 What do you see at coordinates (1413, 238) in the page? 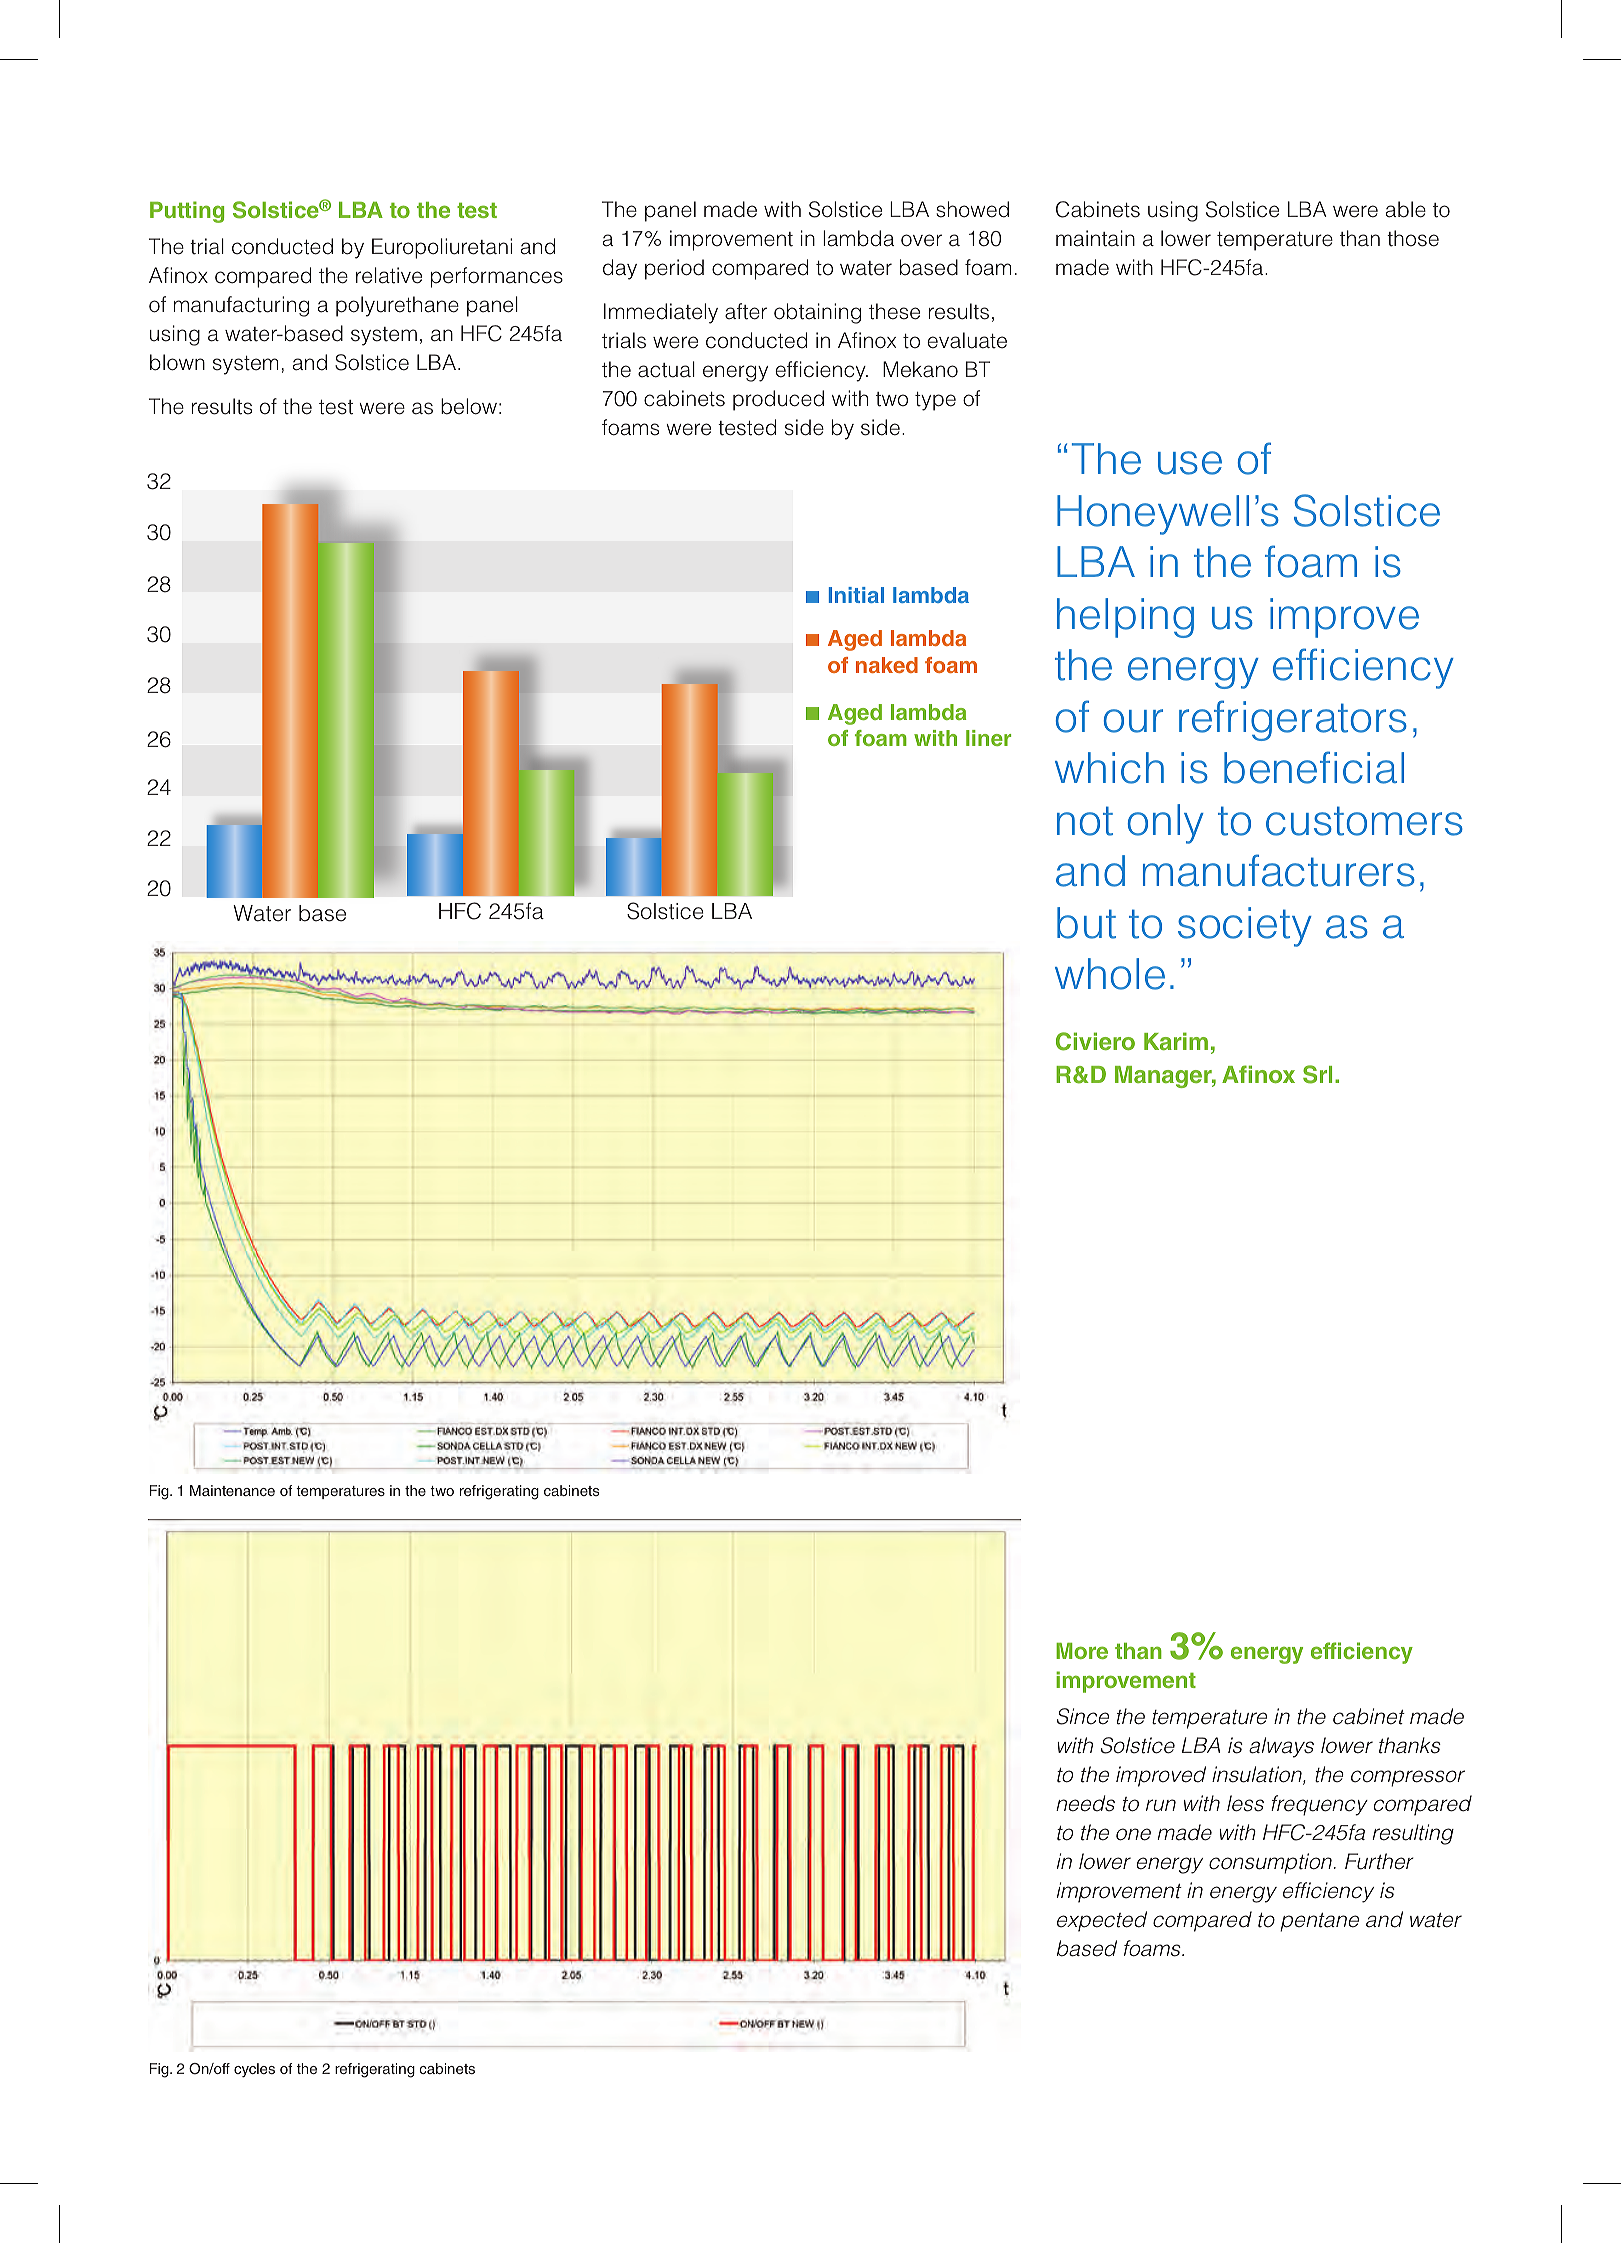
I see `those` at bounding box center [1413, 238].
